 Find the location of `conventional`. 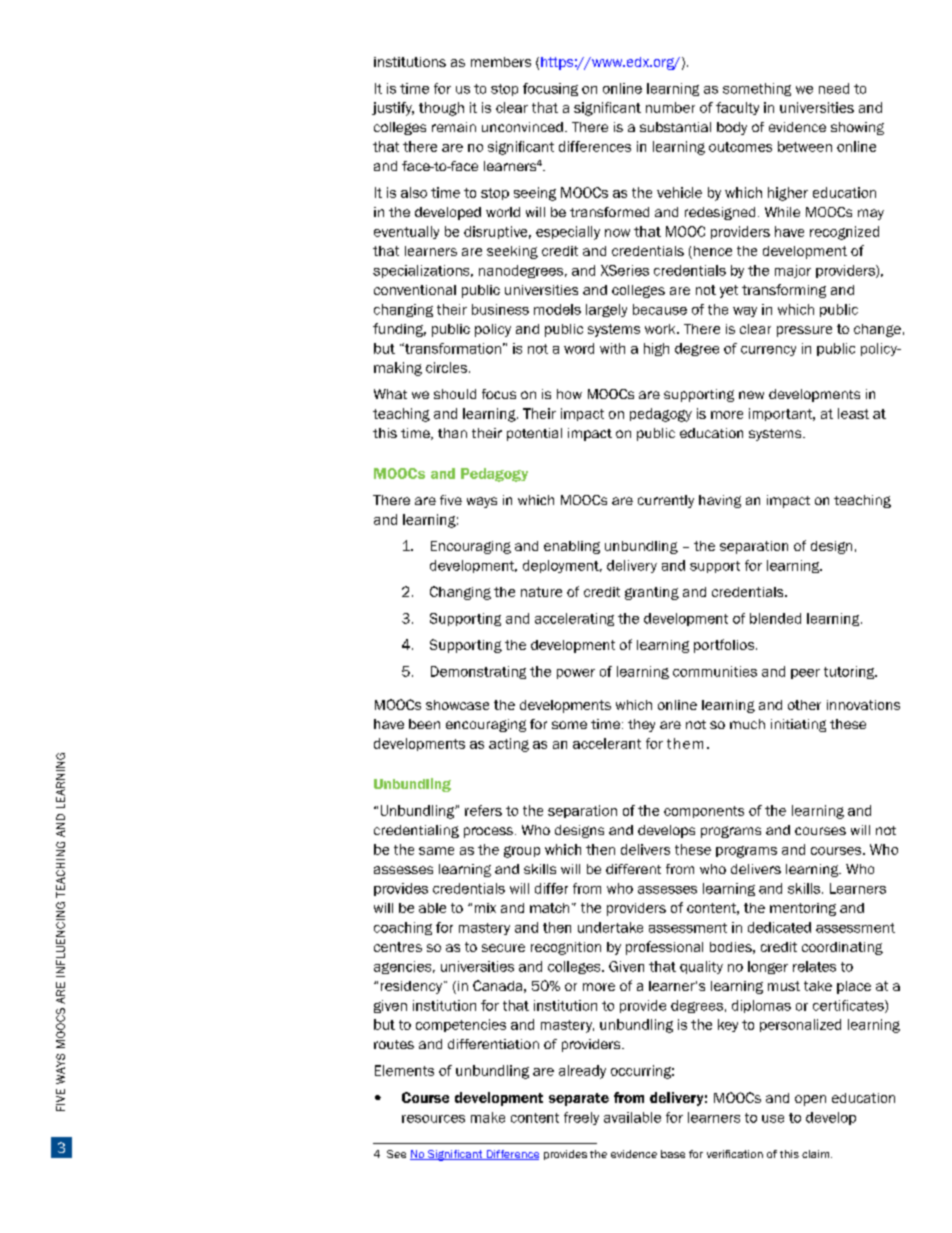

conventional is located at coordinates (415, 290).
